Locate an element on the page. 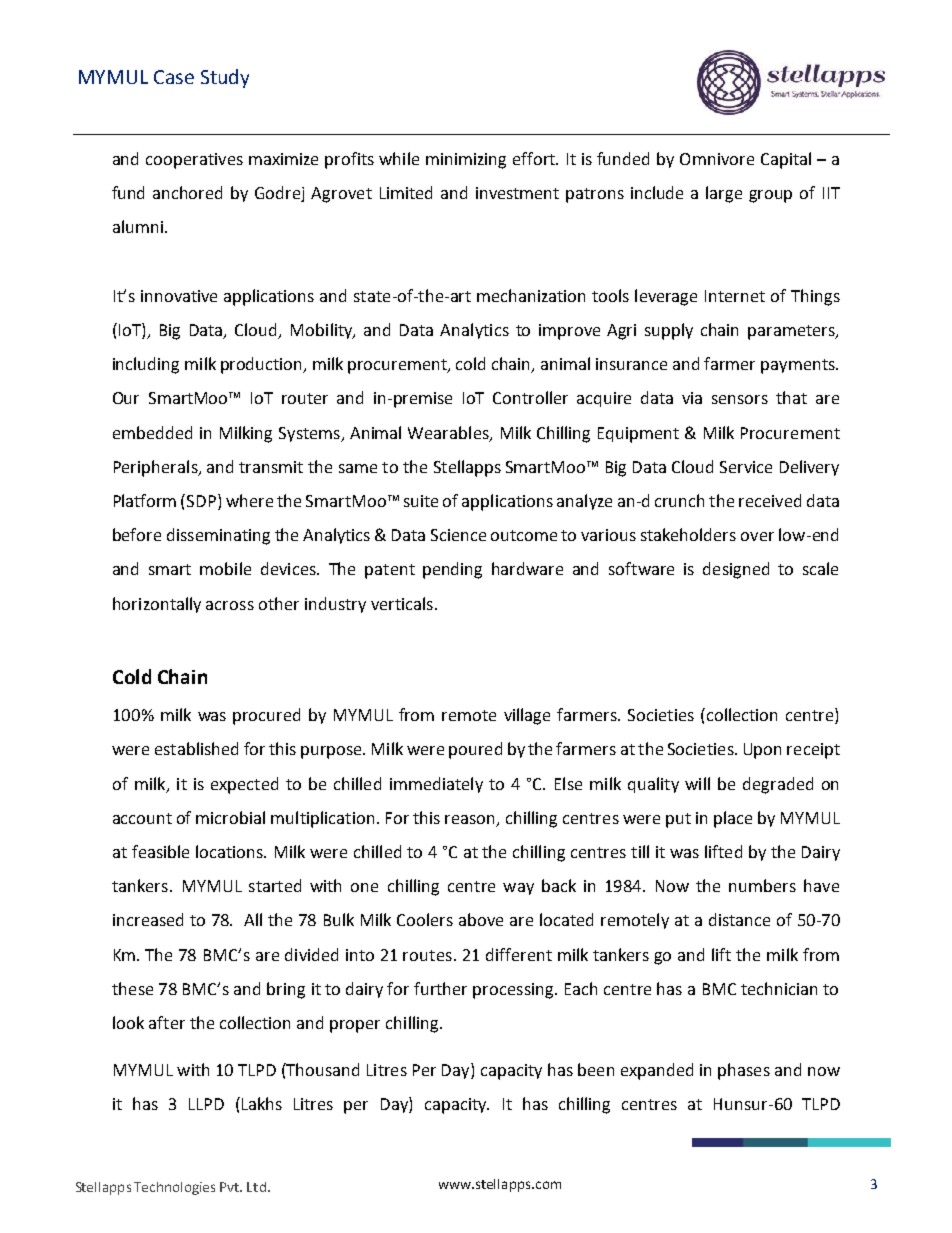 The width and height of the page is (952, 1233). minimizing is located at coordinates (466, 161).
